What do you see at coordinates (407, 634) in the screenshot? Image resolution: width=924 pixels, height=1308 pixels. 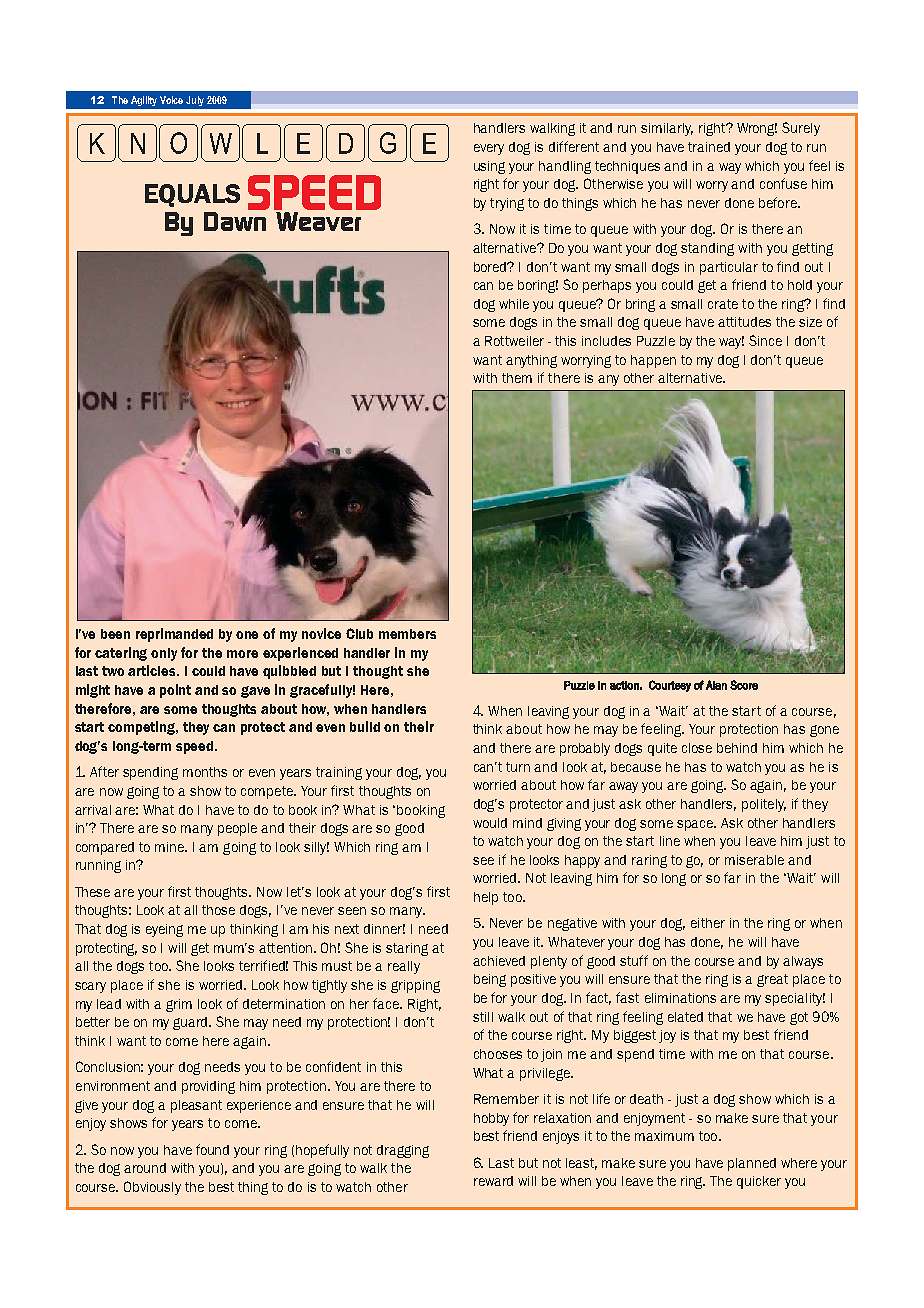 I see `members` at bounding box center [407, 634].
